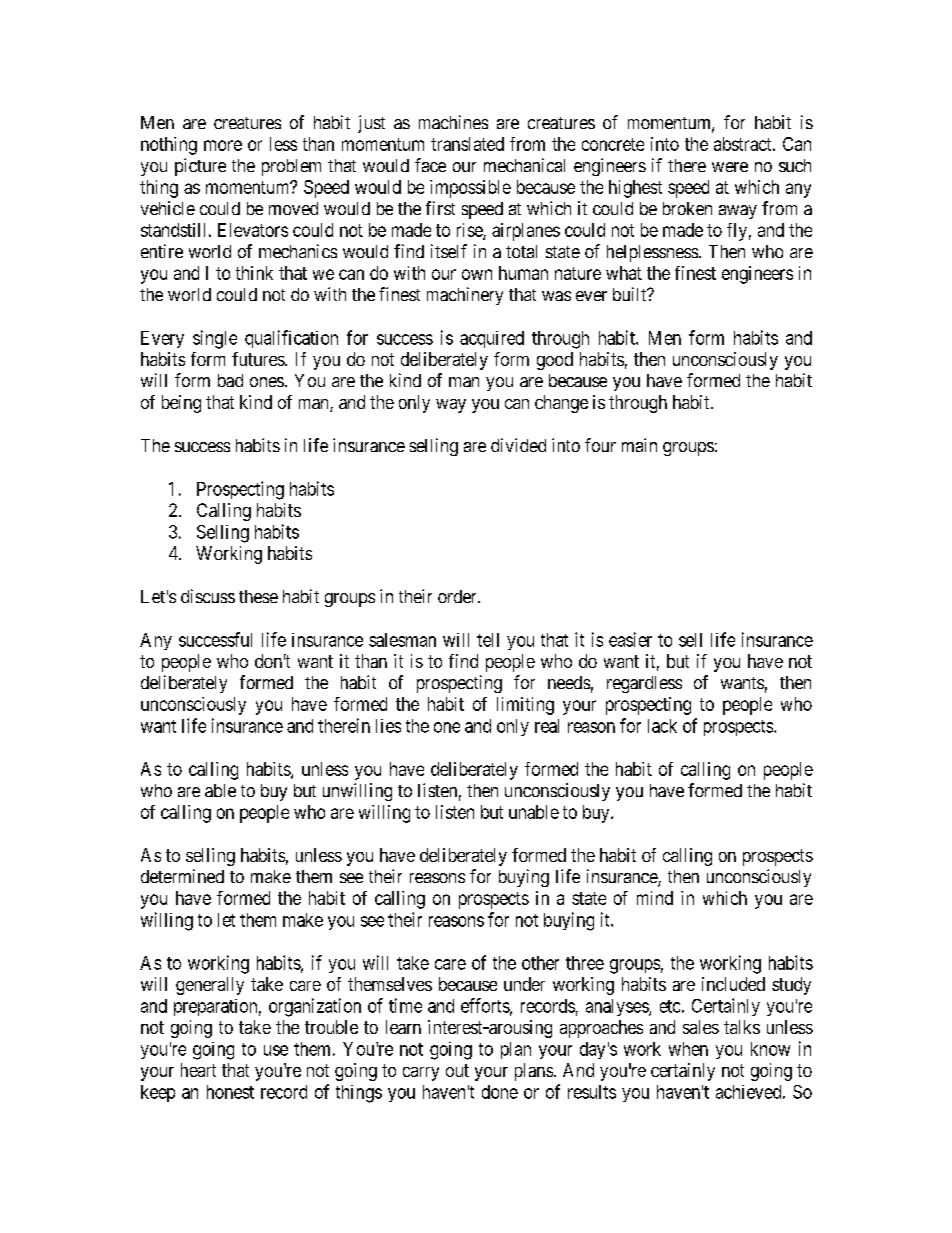 Image resolution: width=952 pixels, height=1233 pixels. Describe the element at coordinates (730, 167) in the screenshot. I see `were` at that location.
